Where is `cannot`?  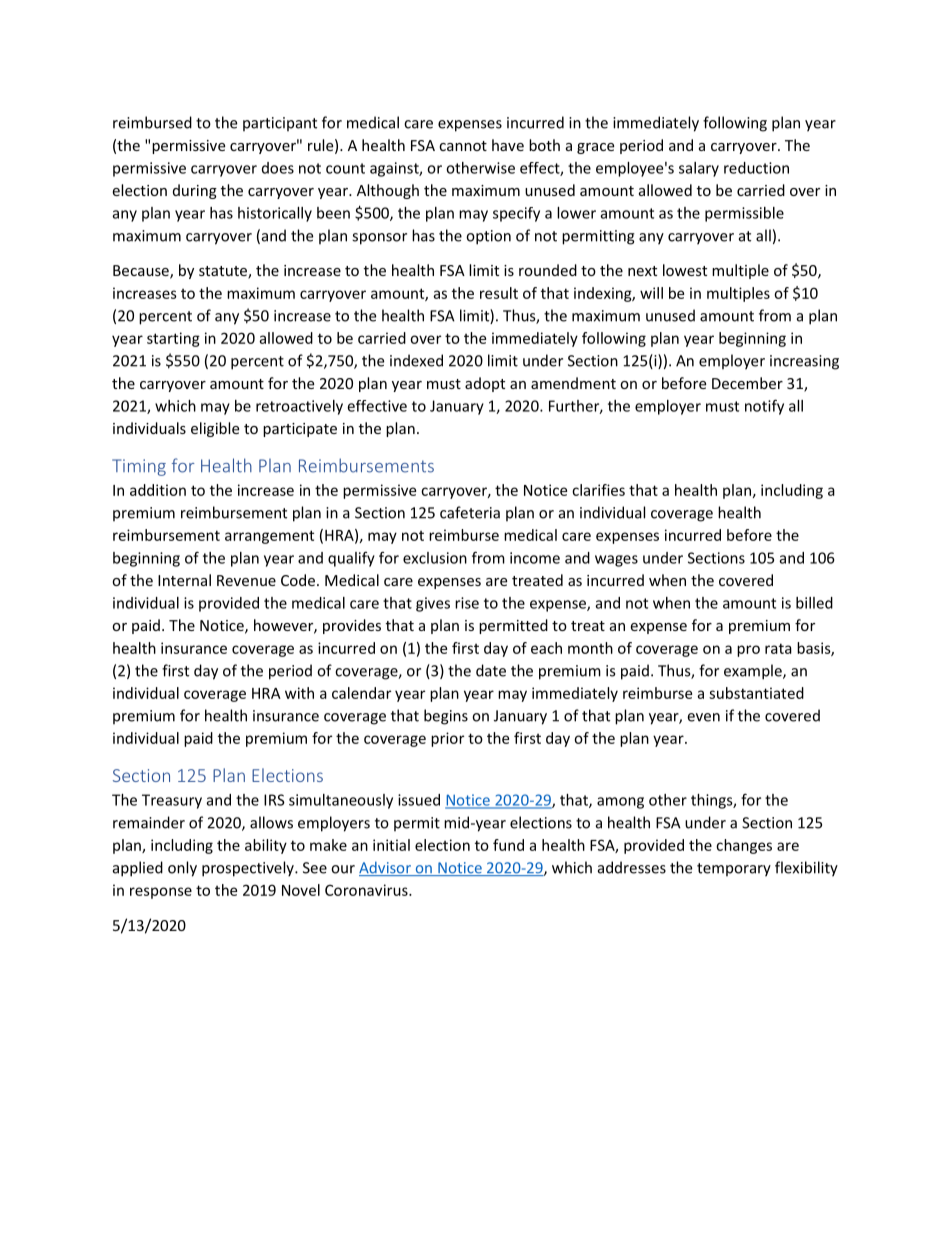 cannot is located at coordinates (463, 146).
